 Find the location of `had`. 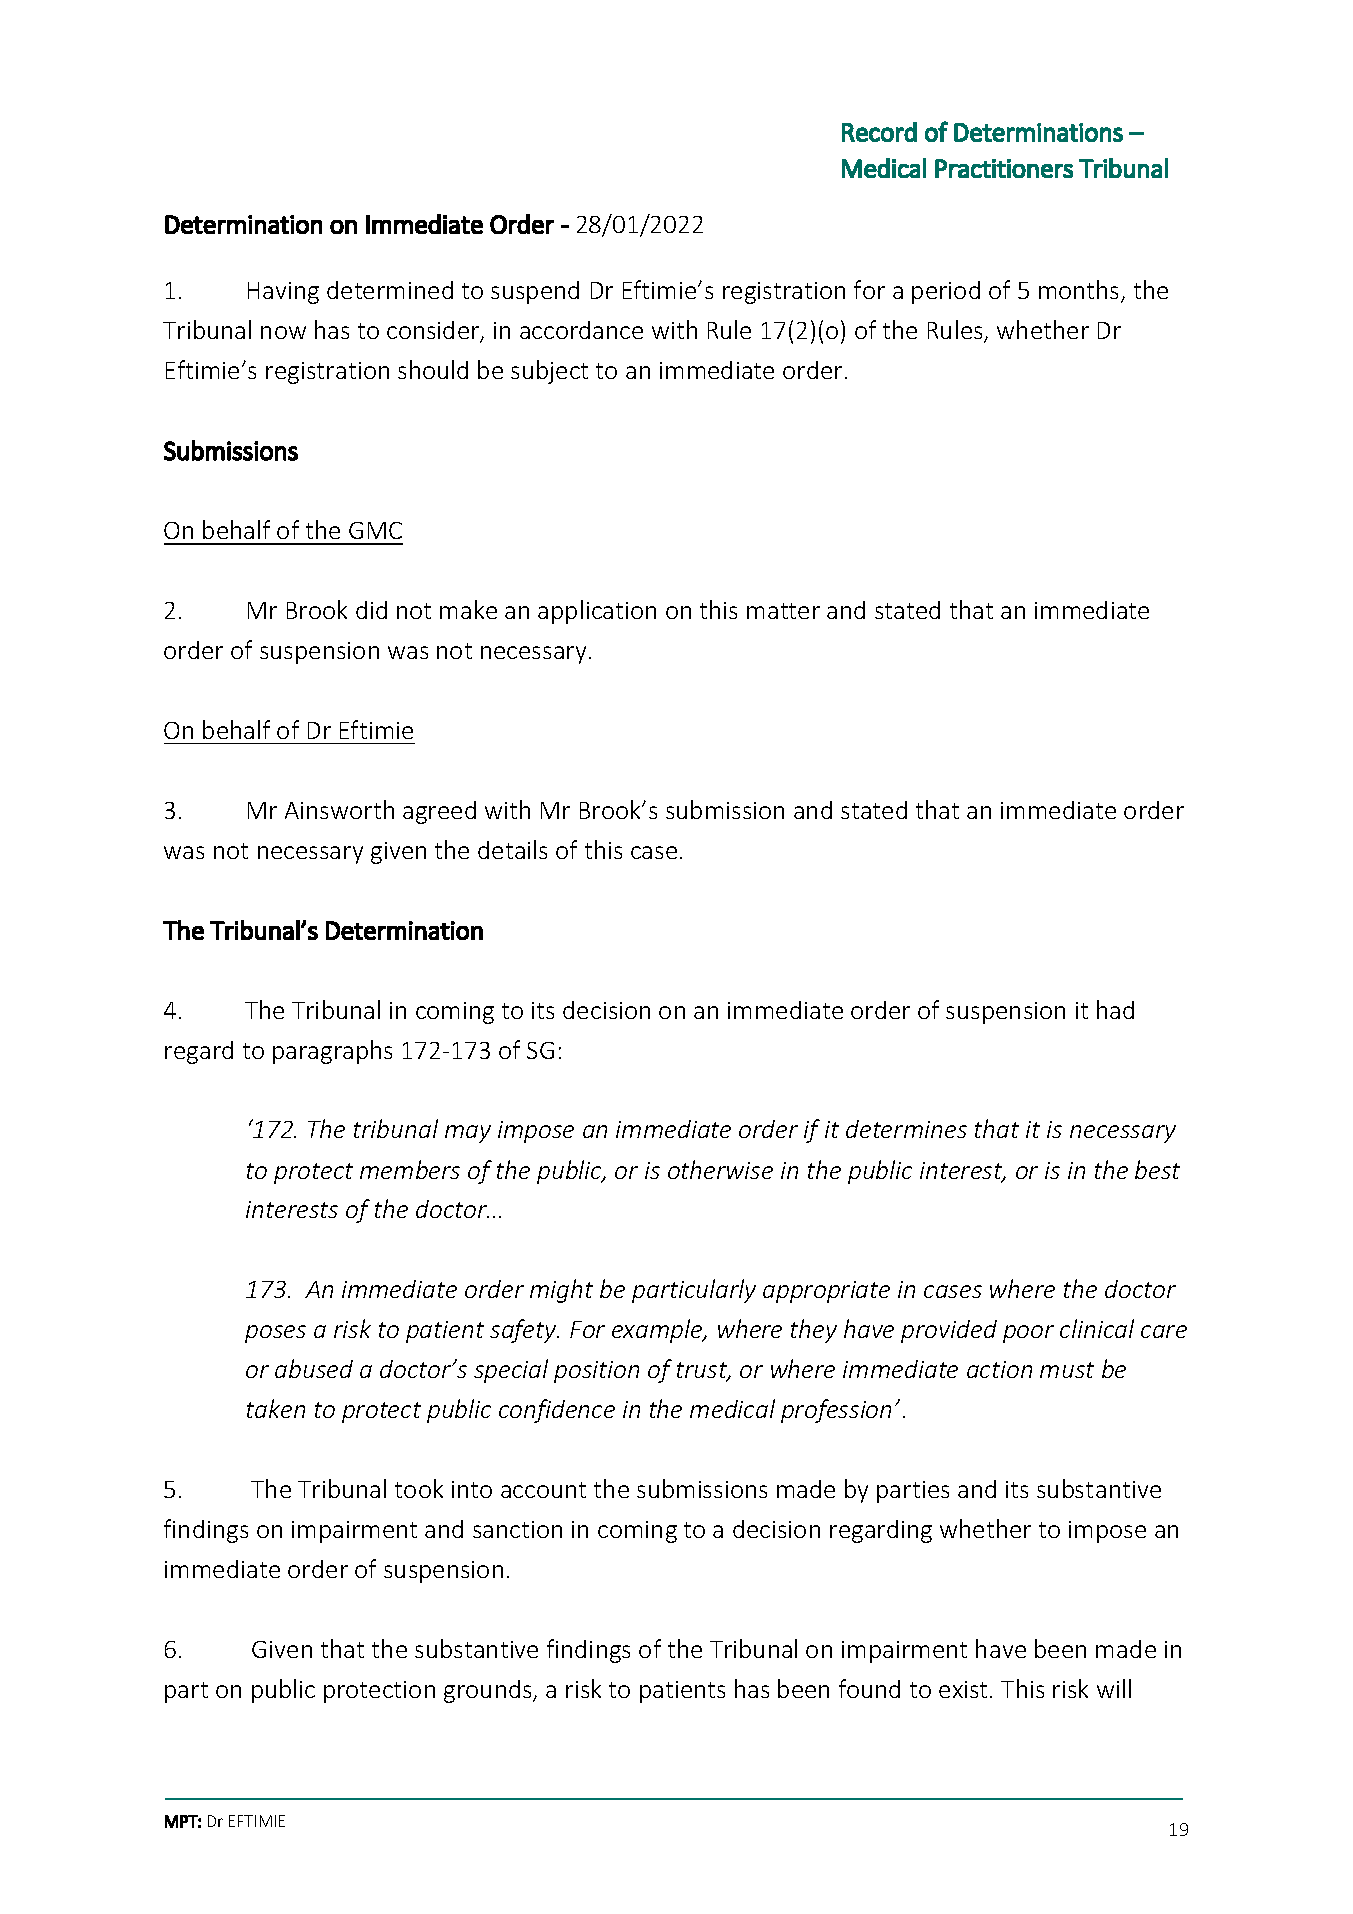

had is located at coordinates (1115, 1009).
